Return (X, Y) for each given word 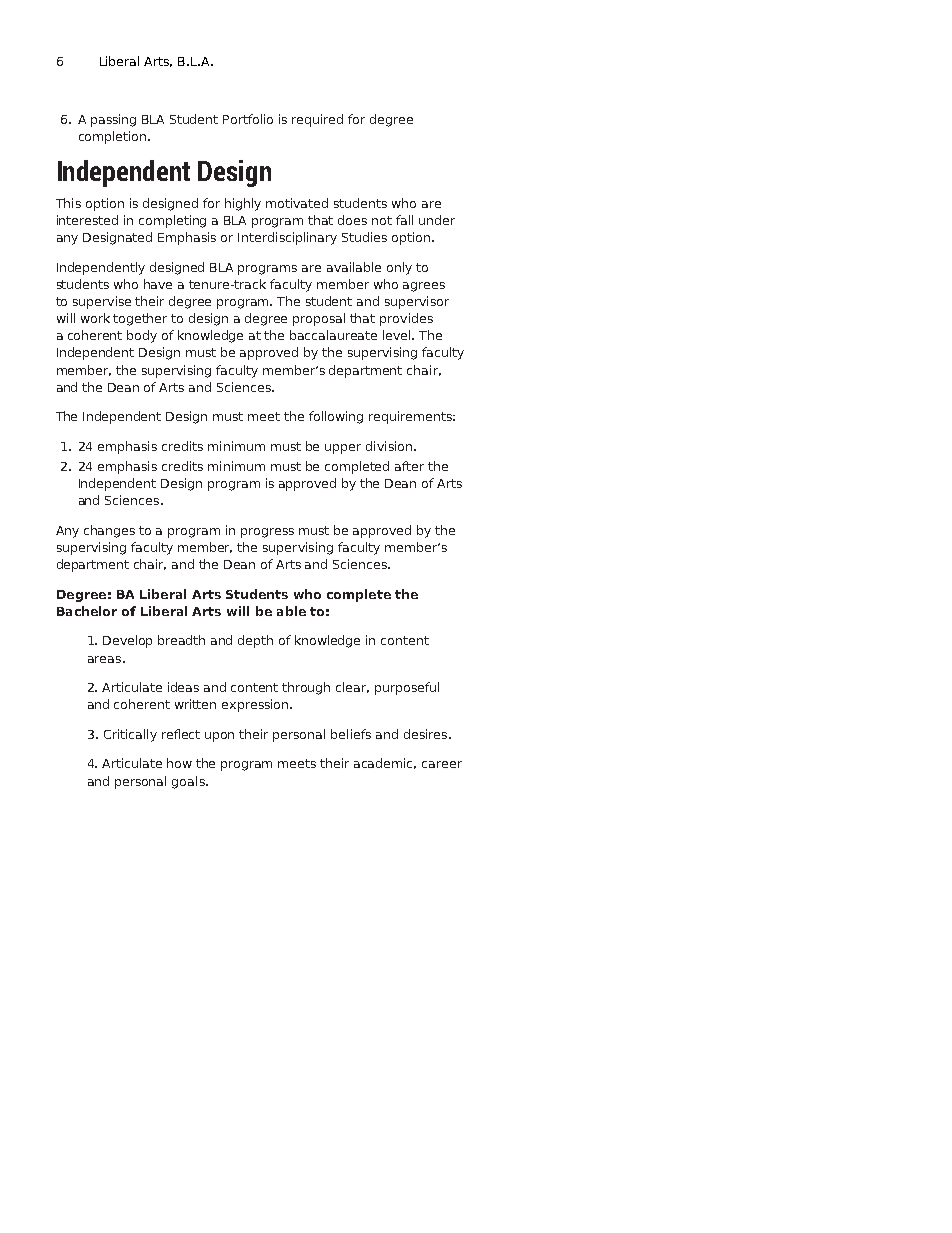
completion (114, 137)
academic (385, 763)
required (317, 120)
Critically (130, 735)
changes (109, 531)
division (389, 446)
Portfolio (248, 119)
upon (219, 737)
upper (343, 449)
